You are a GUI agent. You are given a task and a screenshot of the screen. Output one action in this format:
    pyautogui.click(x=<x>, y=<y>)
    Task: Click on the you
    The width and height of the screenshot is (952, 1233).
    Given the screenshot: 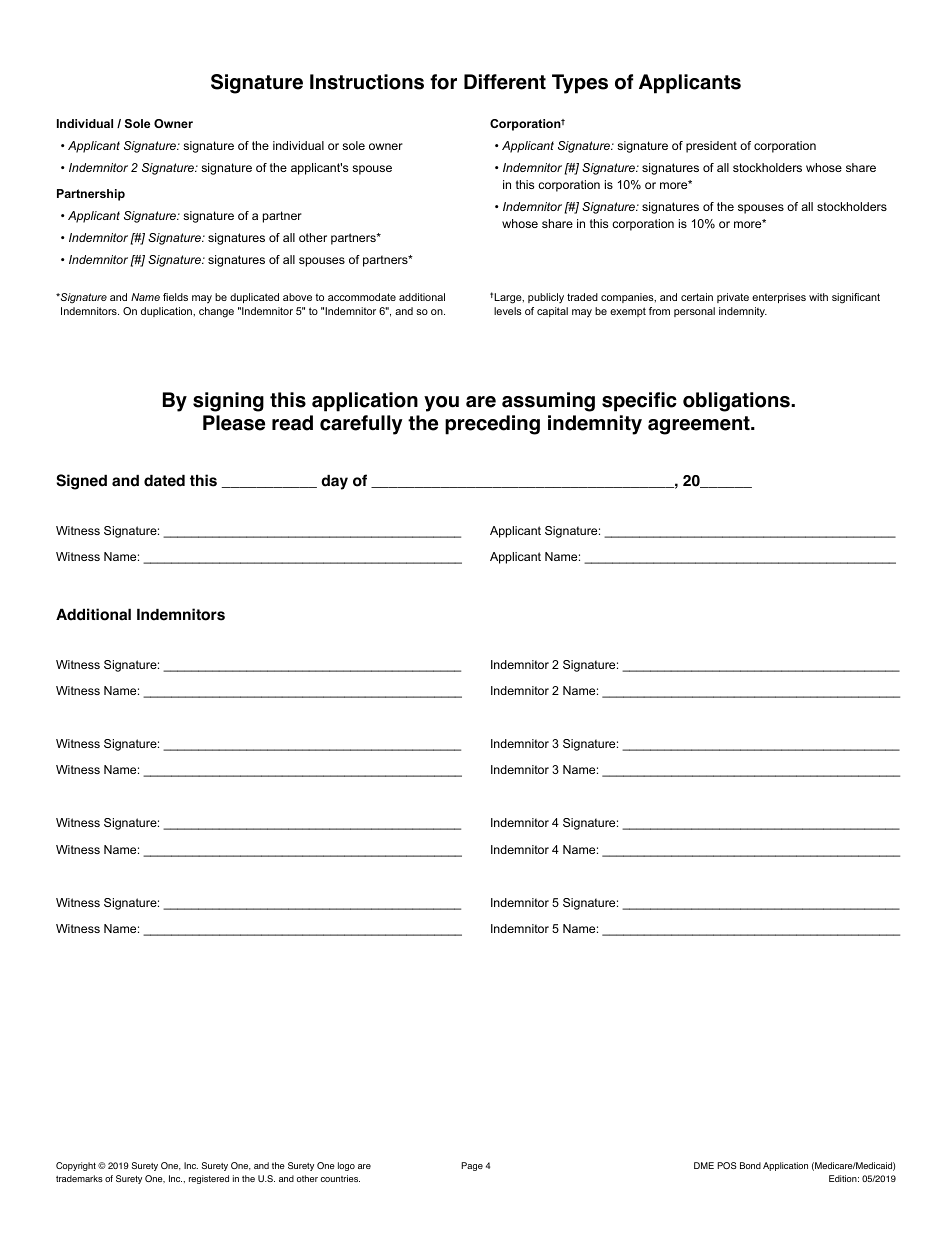 What is the action you would take?
    pyautogui.click(x=441, y=404)
